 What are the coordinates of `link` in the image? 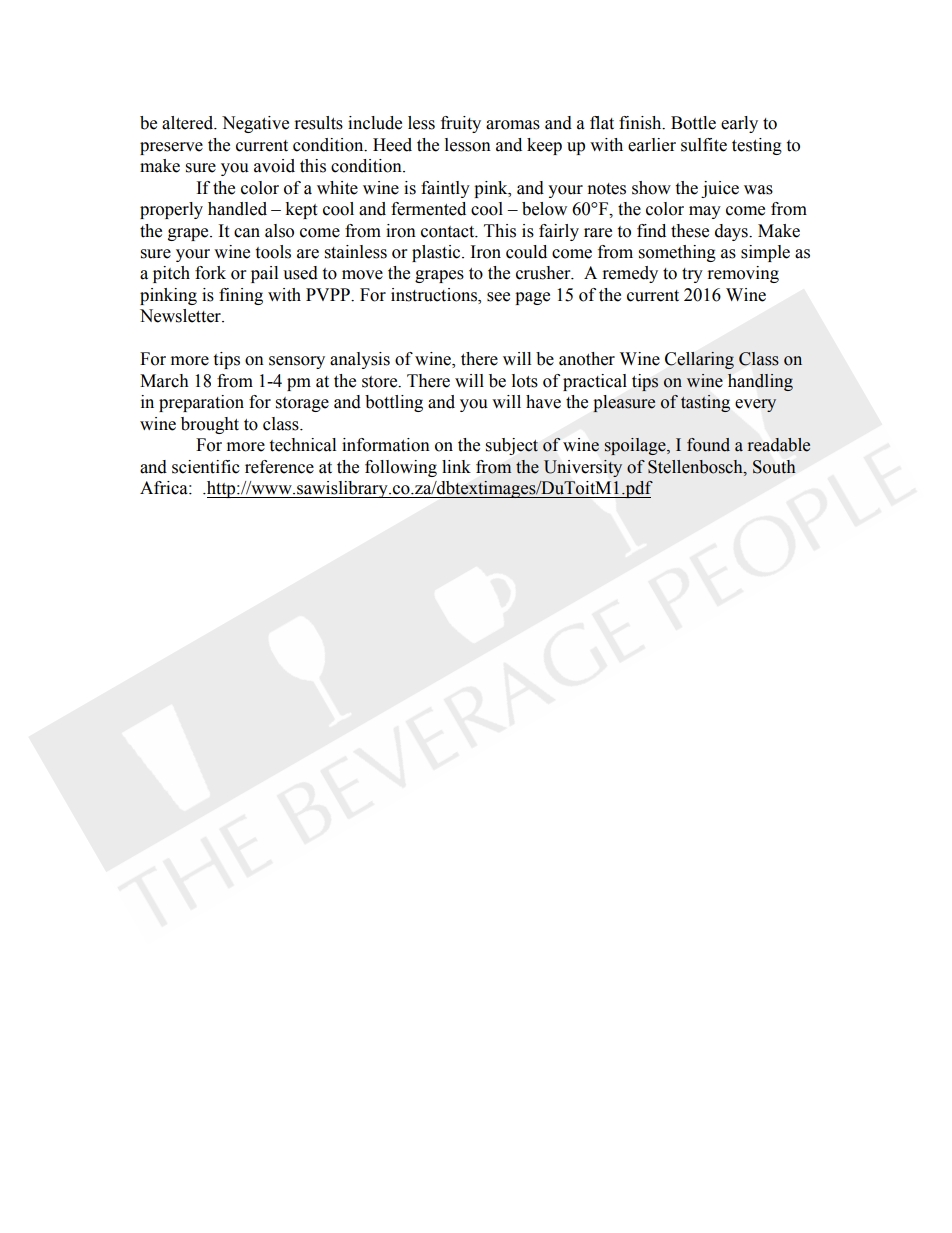 It's located at (456, 466).
